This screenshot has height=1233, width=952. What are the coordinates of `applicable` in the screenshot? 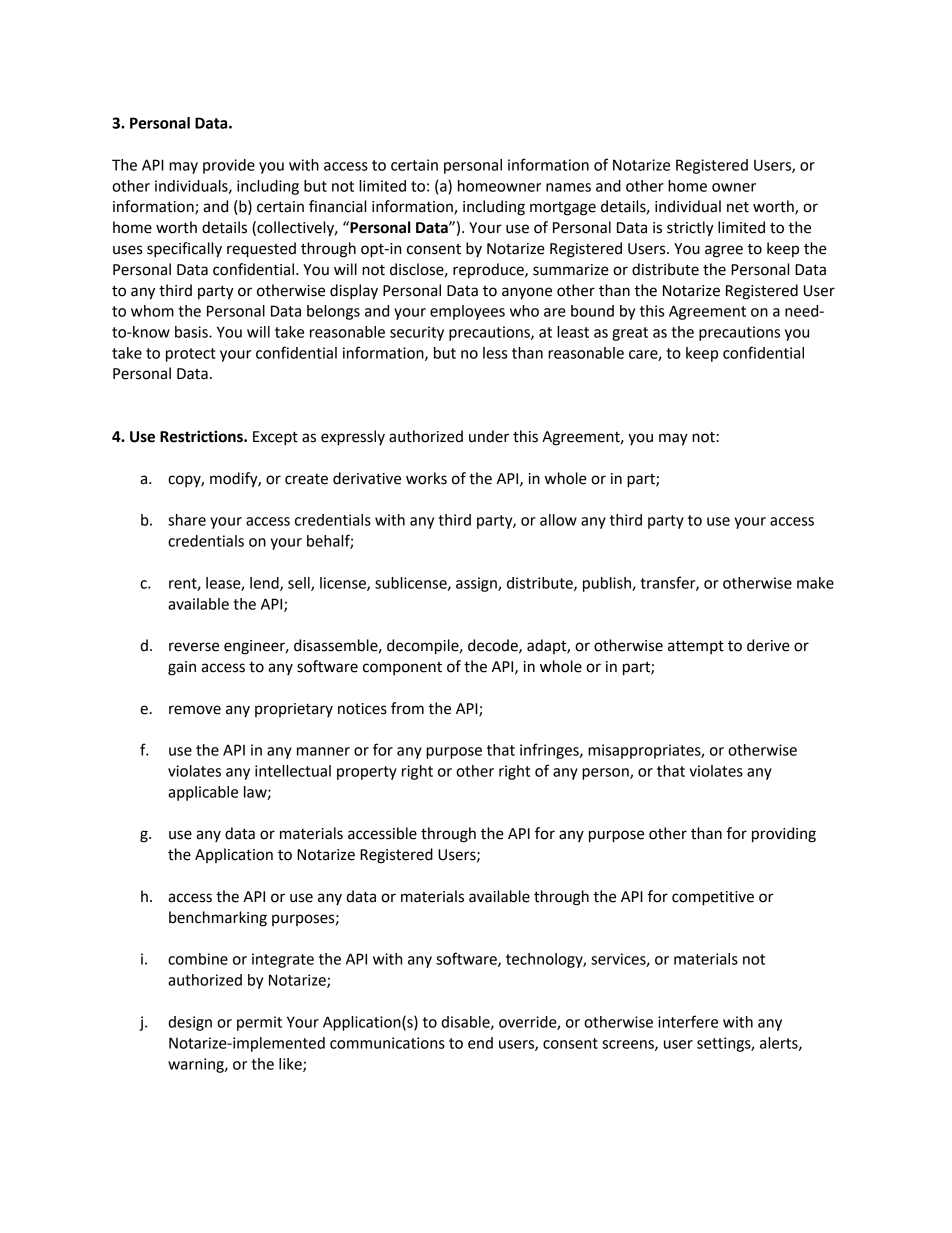 It's located at (203, 793).
